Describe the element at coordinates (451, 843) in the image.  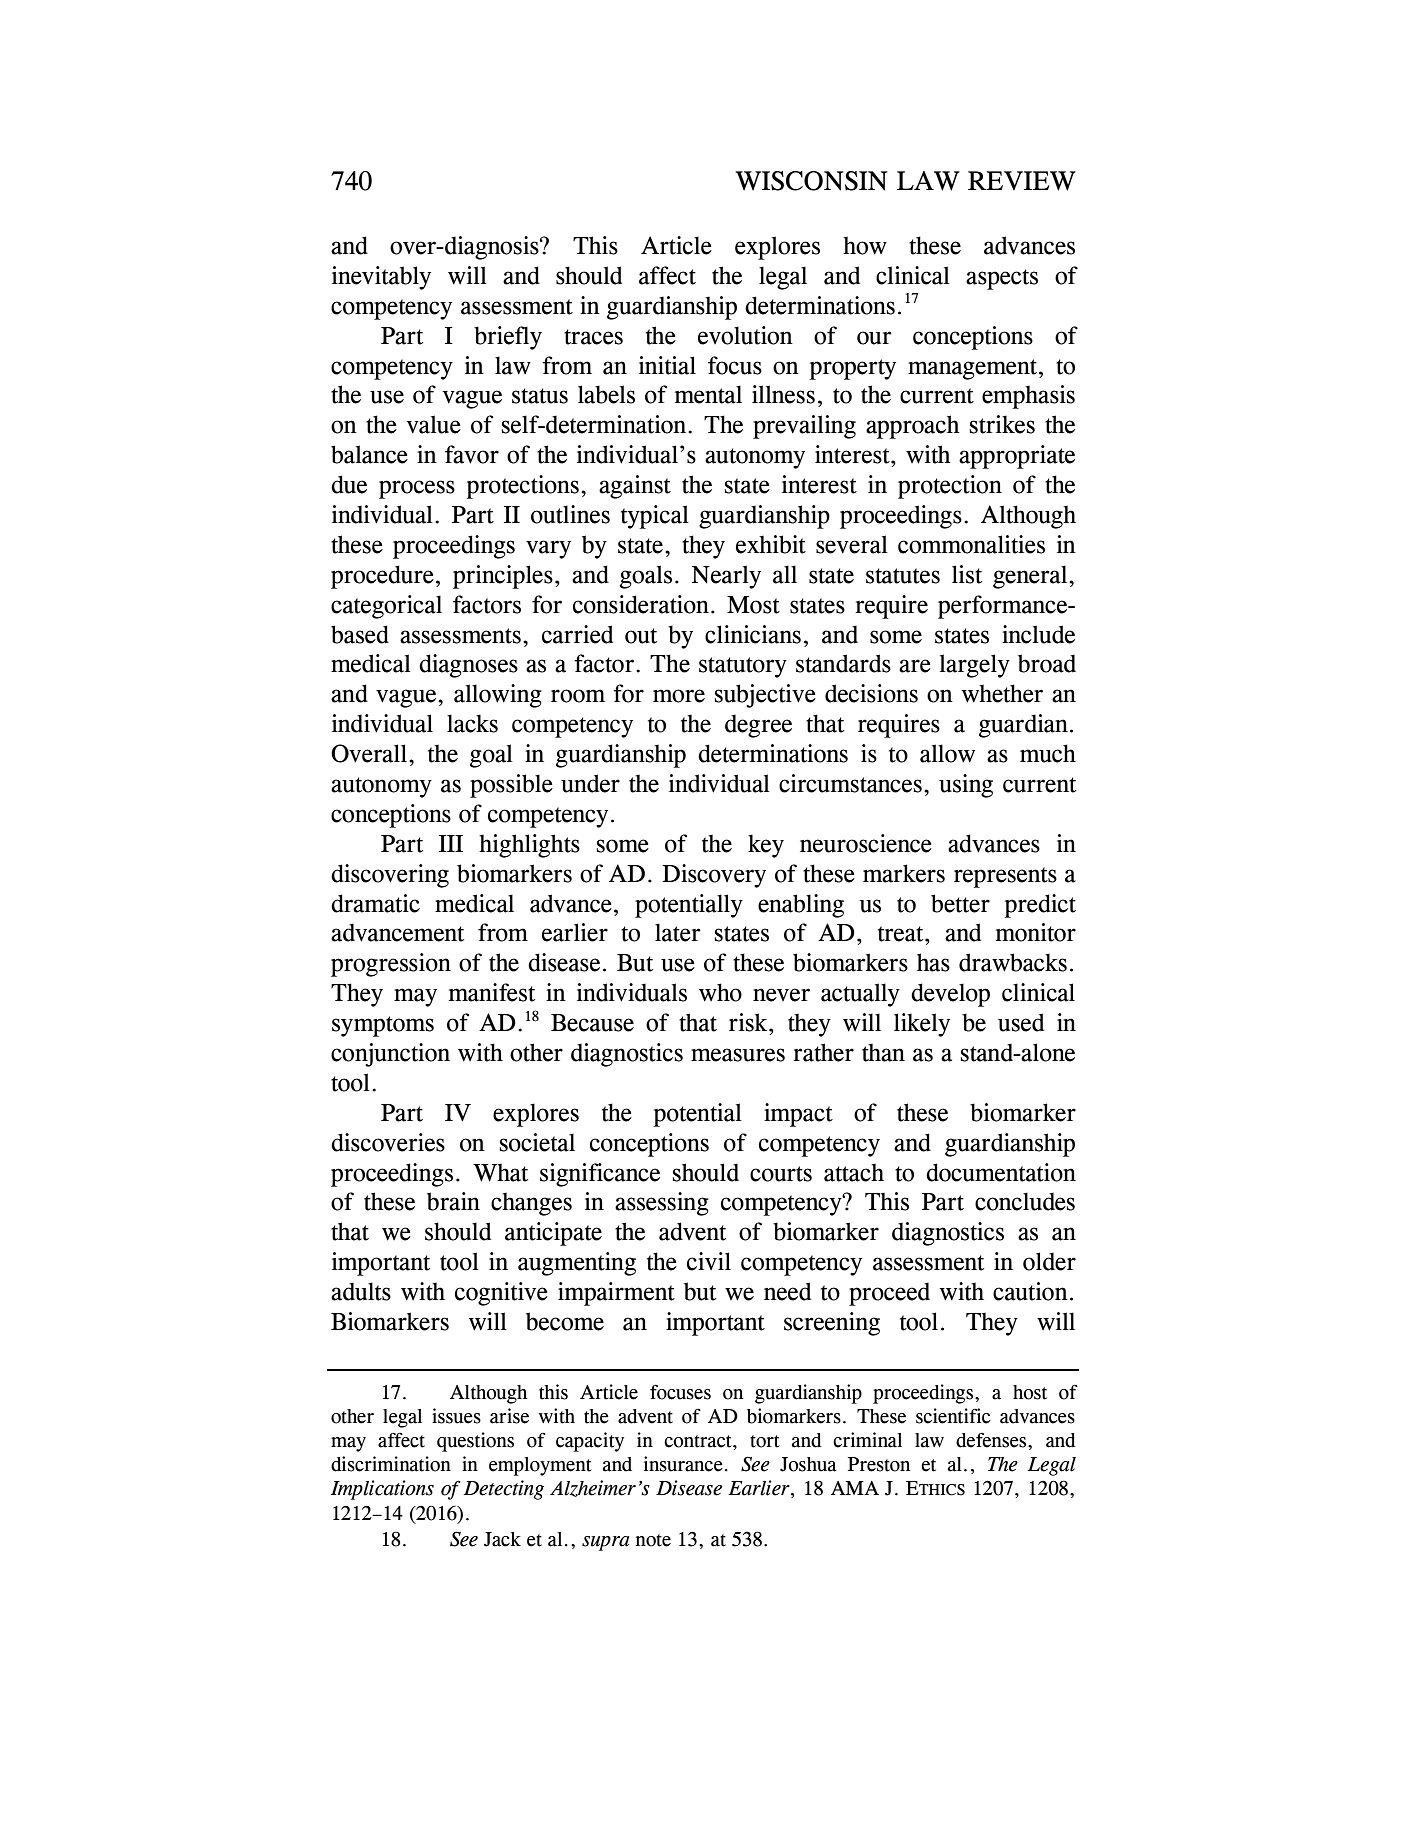
I see `III` at that location.
